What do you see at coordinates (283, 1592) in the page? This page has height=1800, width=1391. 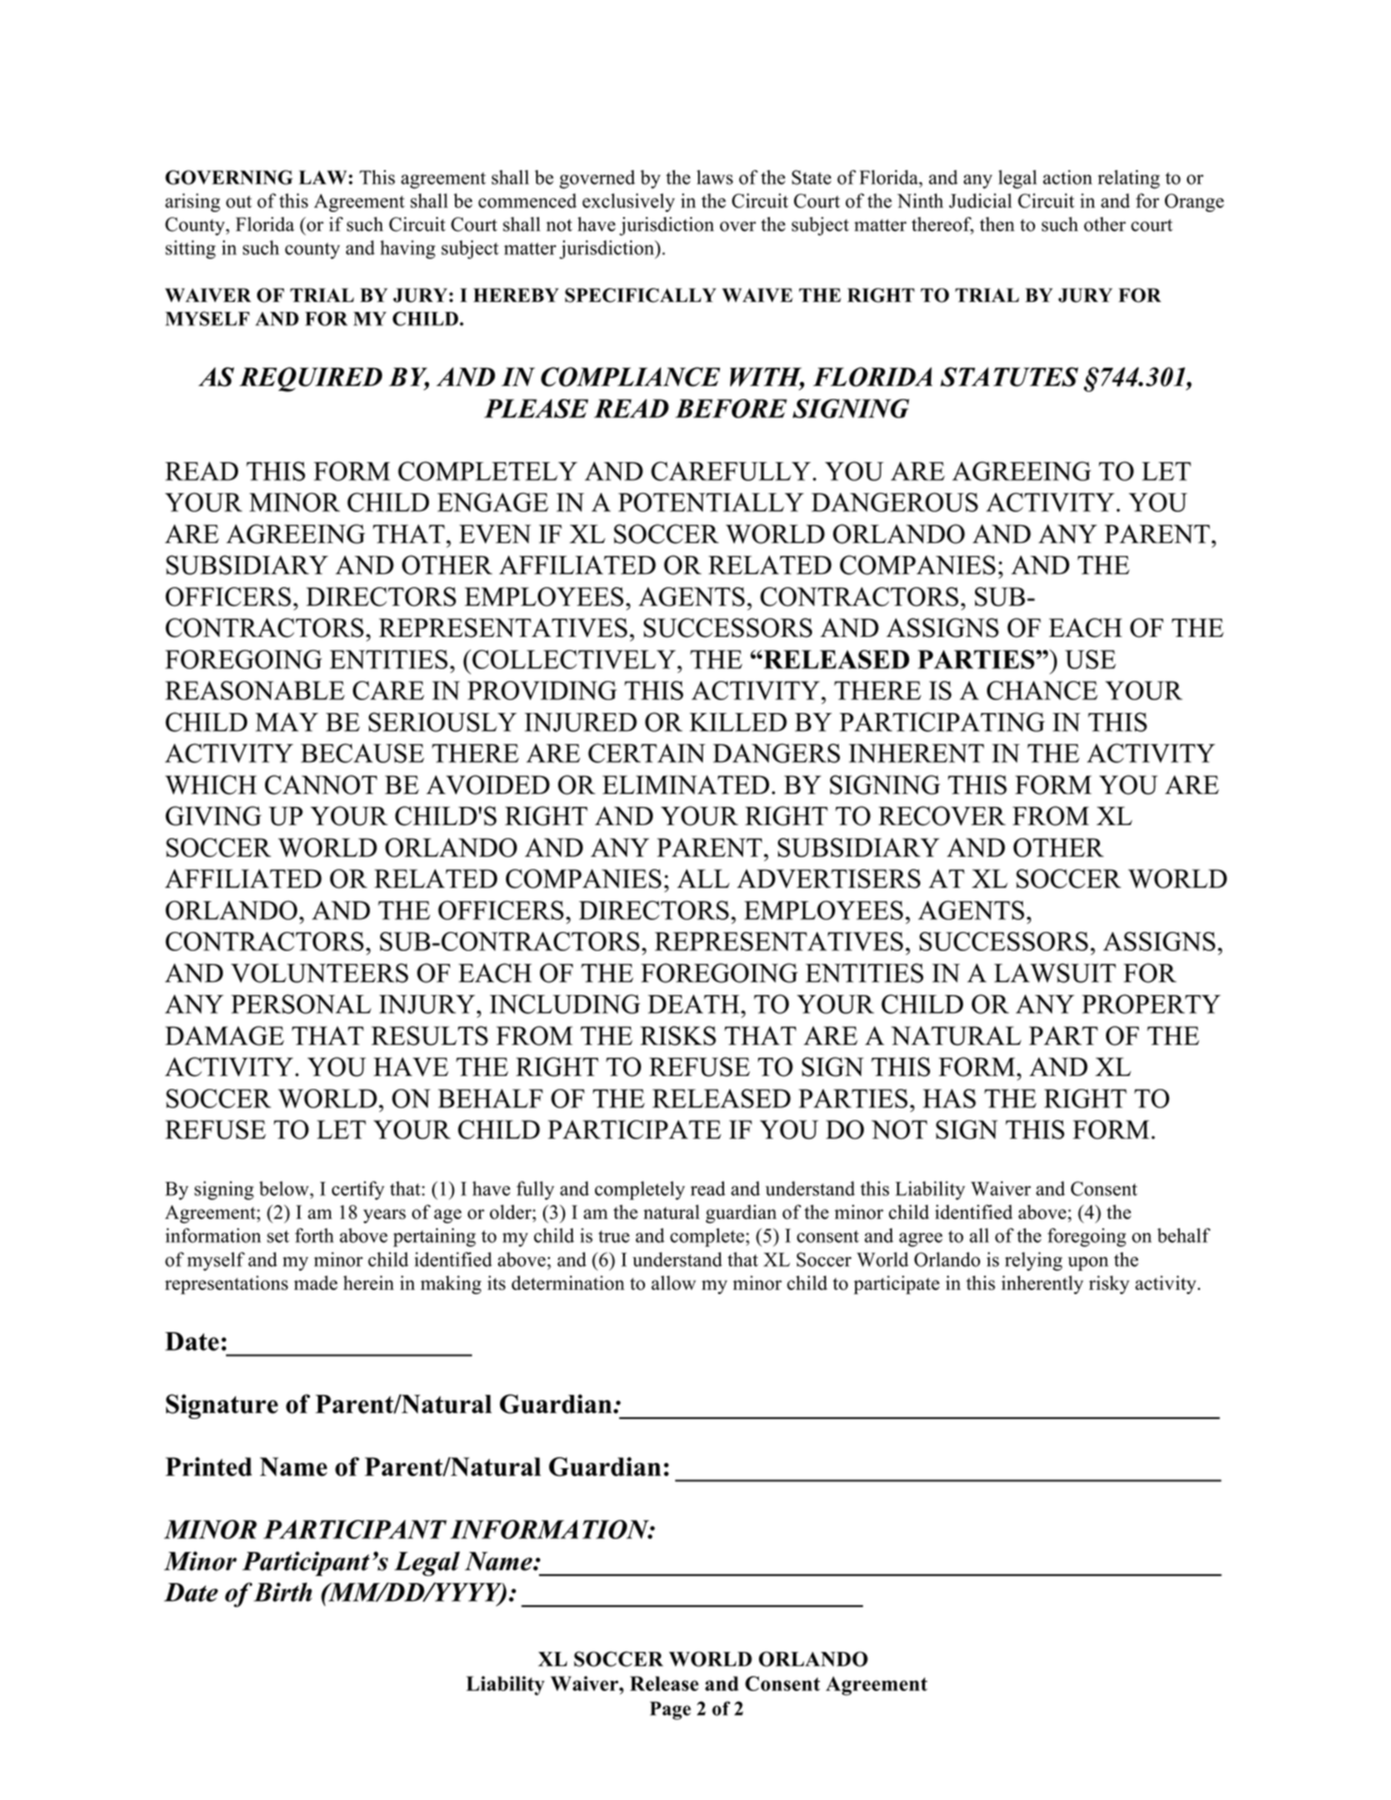 I see `Birth` at bounding box center [283, 1592].
